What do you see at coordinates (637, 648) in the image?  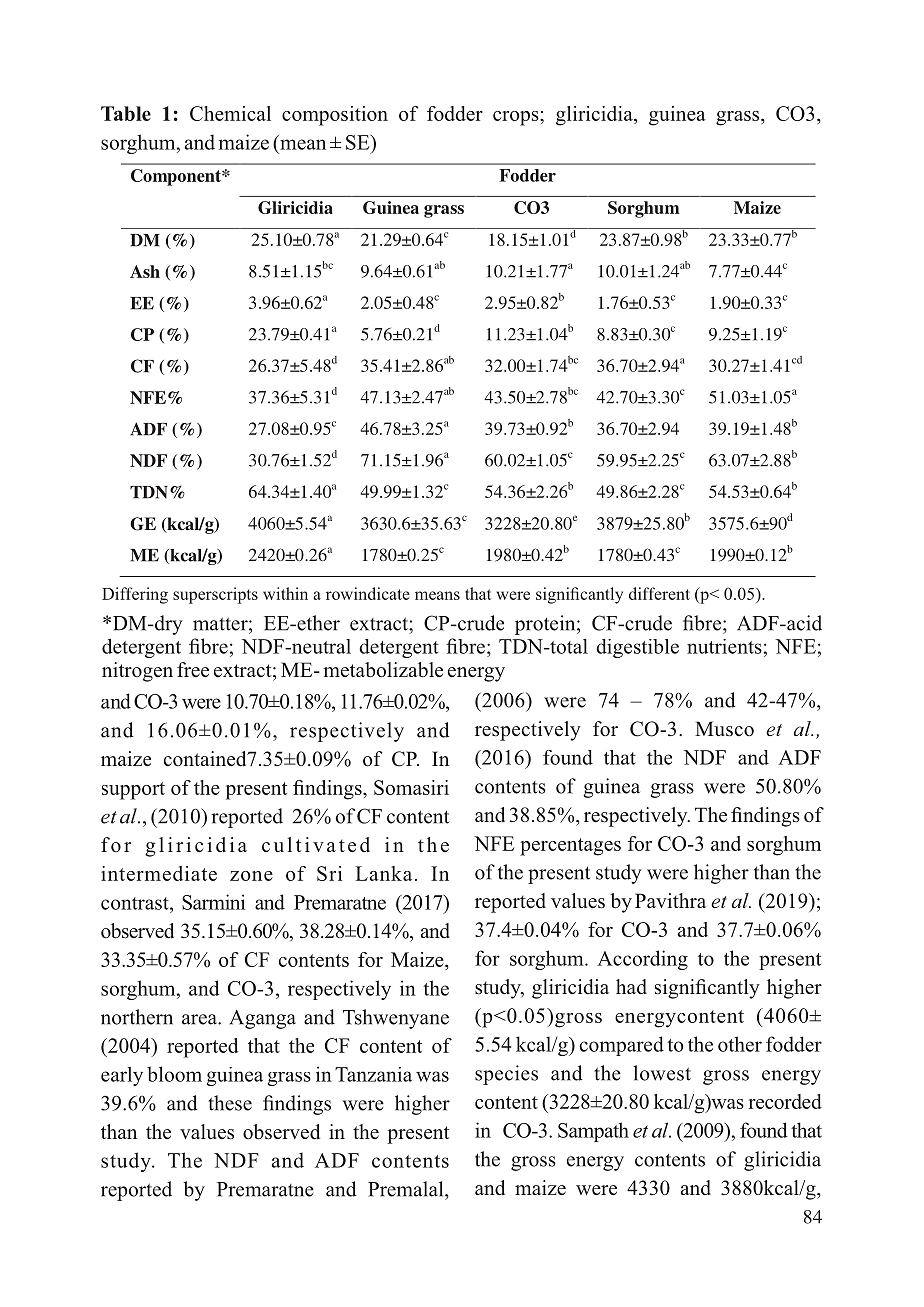 I see `digestible` at bounding box center [637, 648].
